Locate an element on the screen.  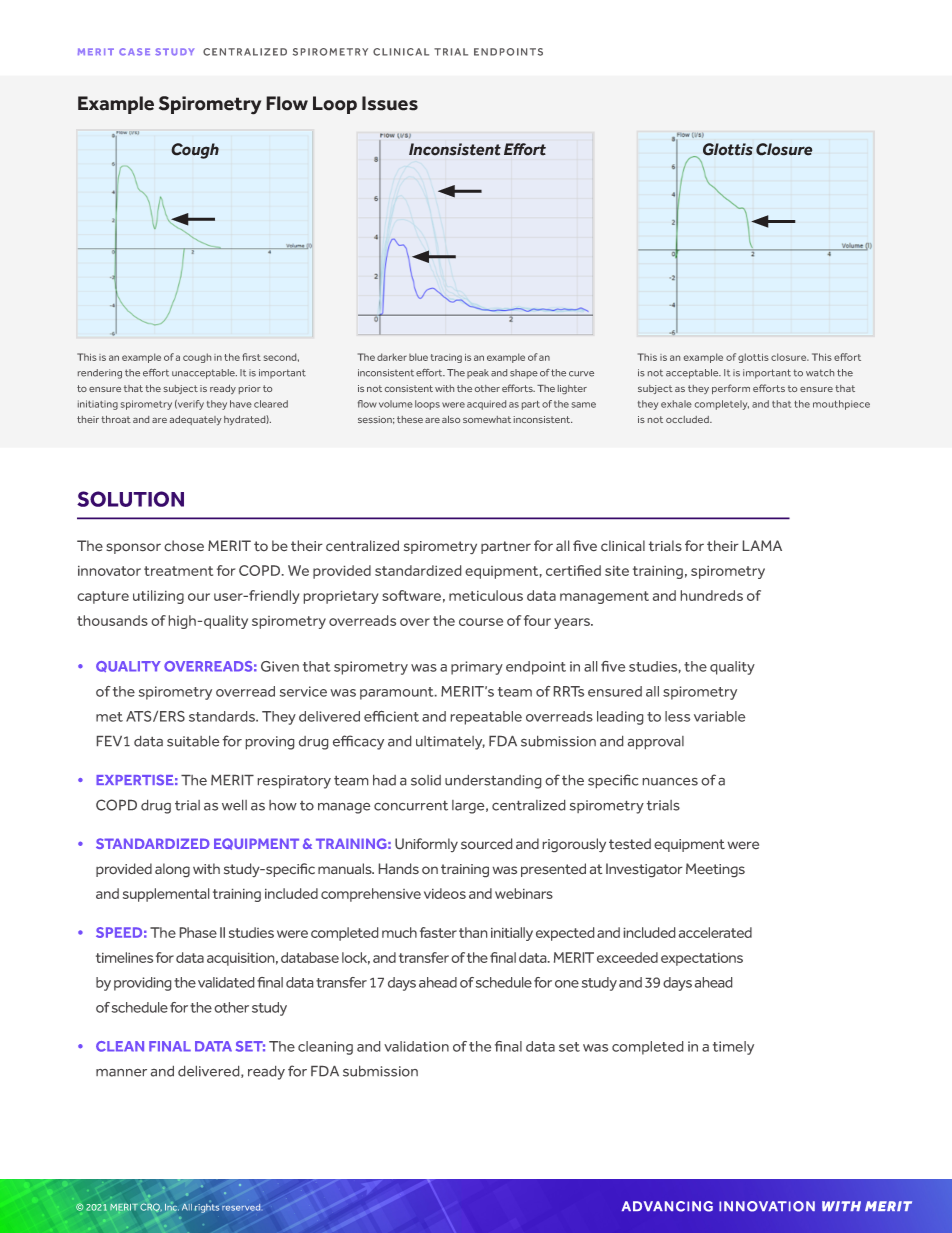
rights is located at coordinates (207, 1207).
